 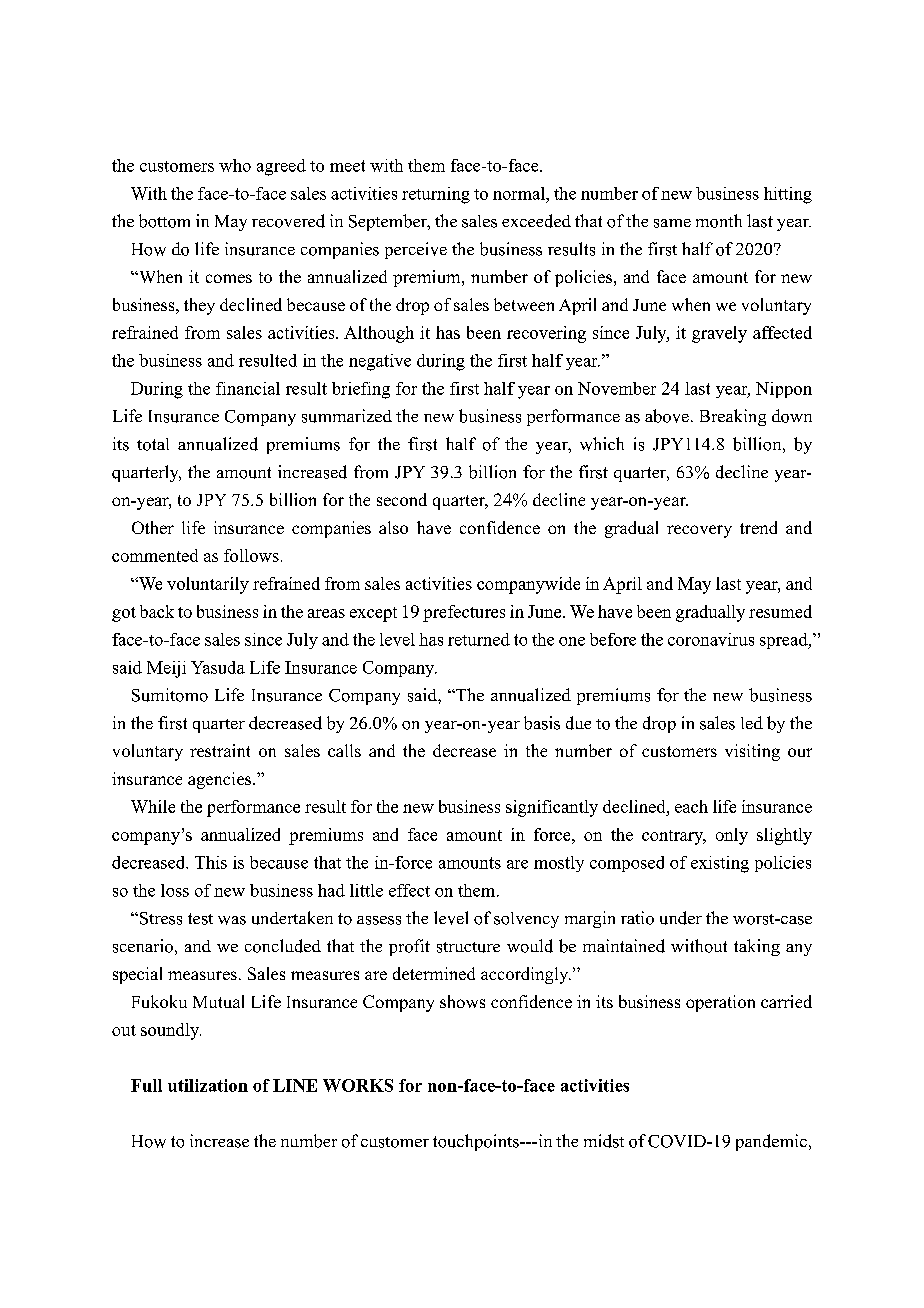 I want to click on utilization, so click(x=208, y=1085).
